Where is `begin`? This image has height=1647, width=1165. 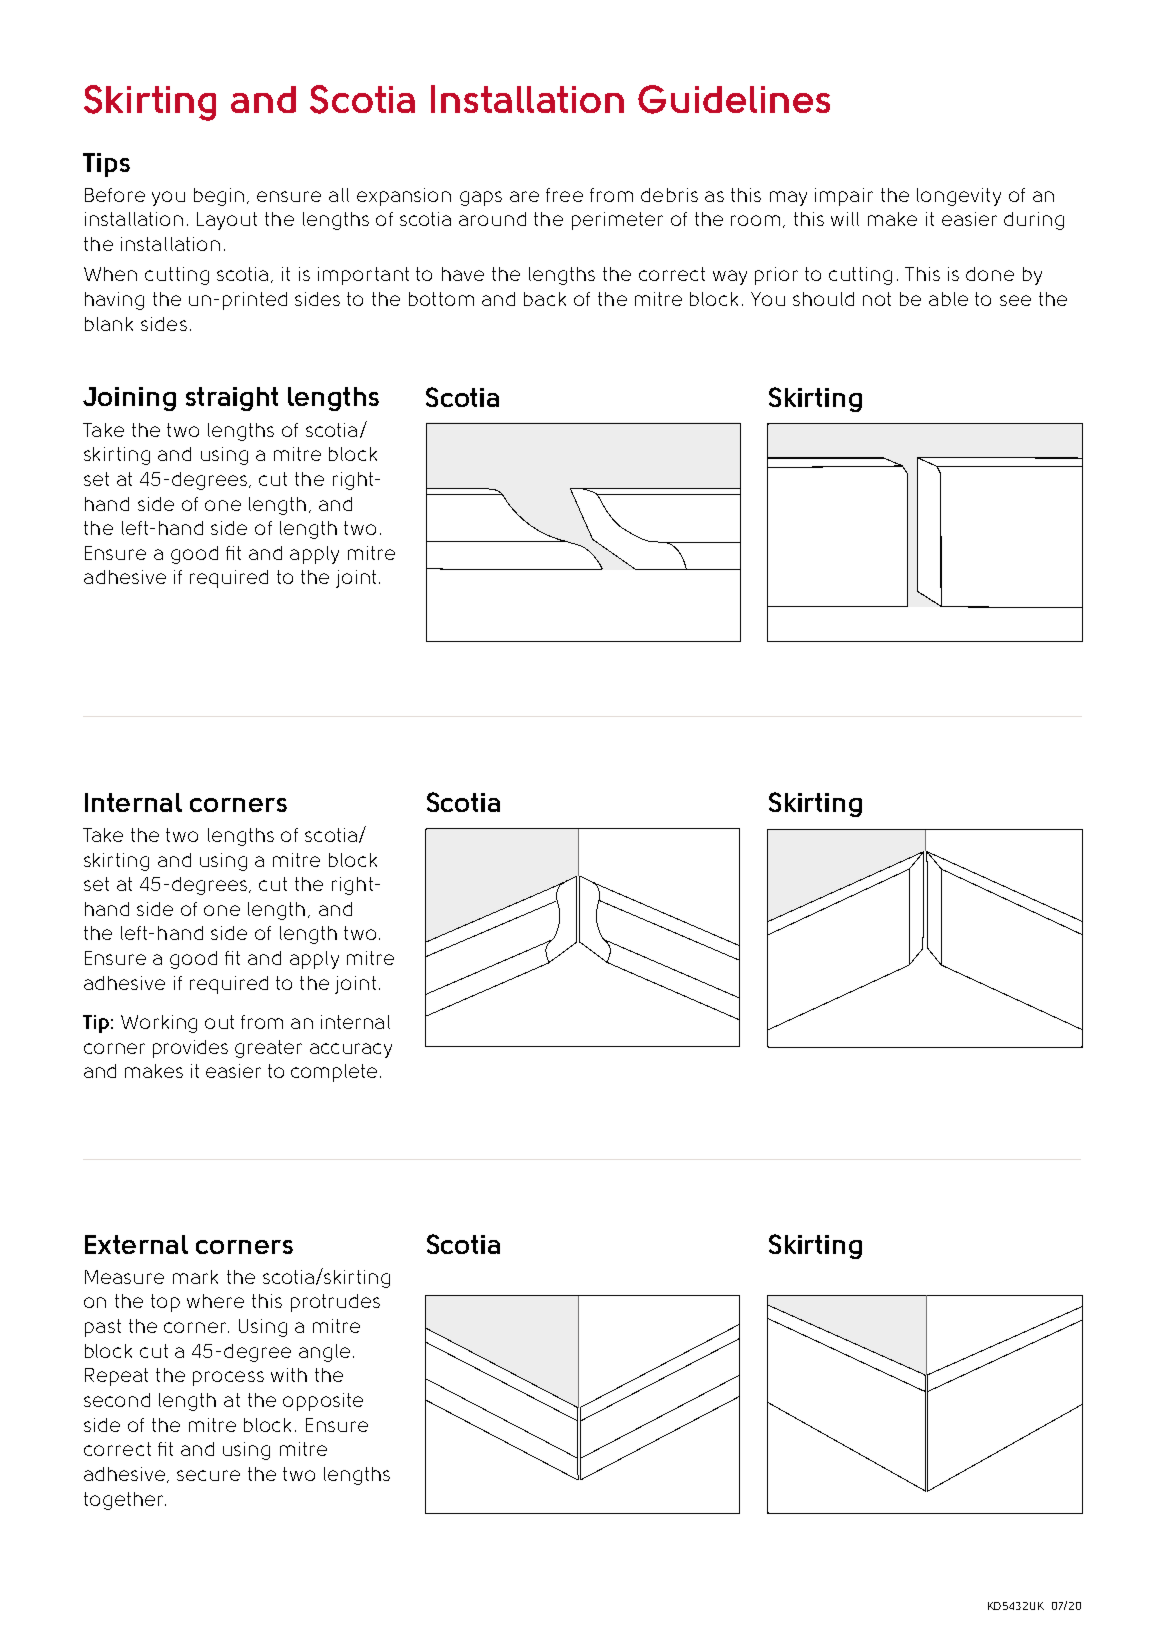 begin is located at coordinates (219, 197).
